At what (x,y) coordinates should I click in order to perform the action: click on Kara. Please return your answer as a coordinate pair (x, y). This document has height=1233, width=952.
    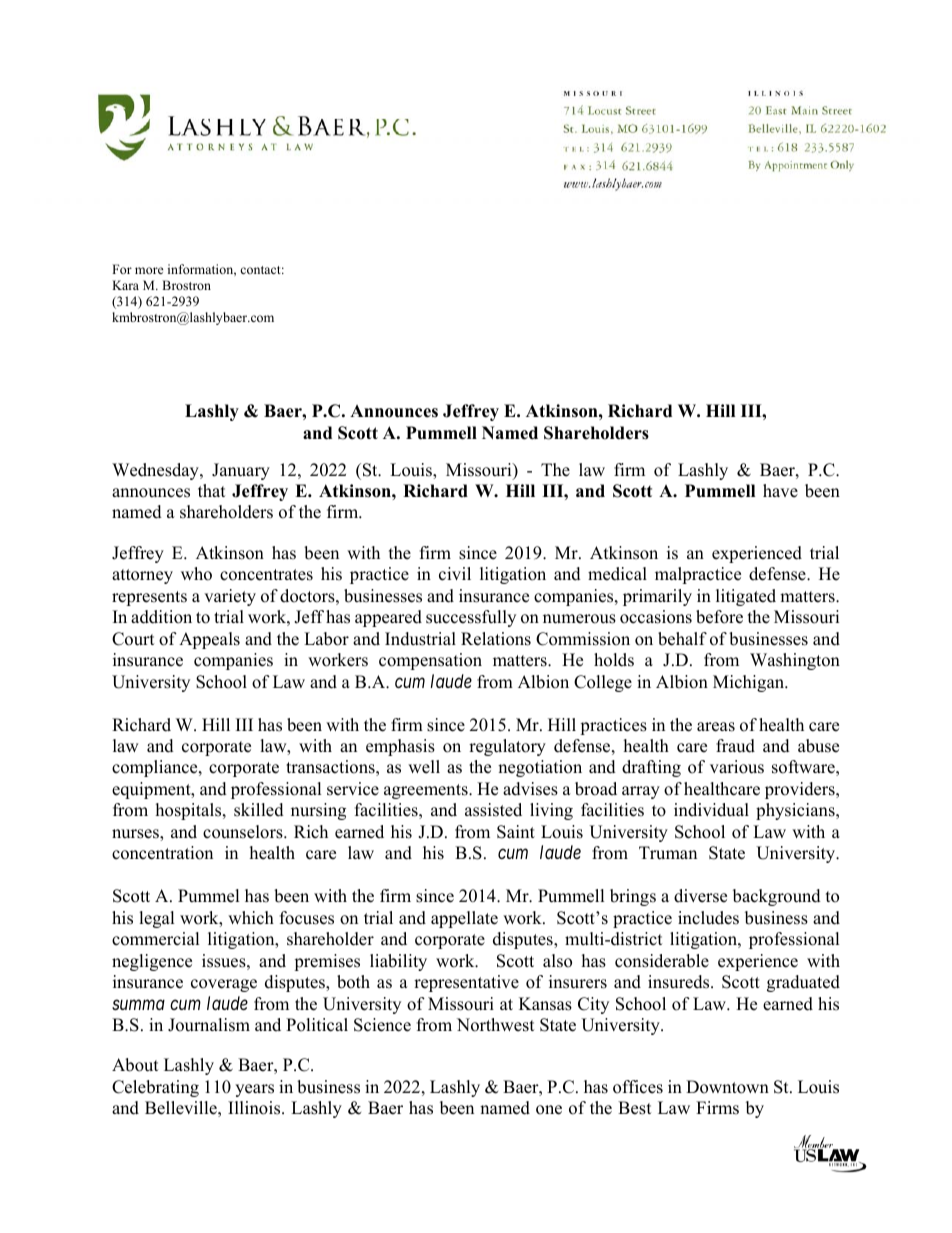
    Looking at the image, I should click on (125, 285).
